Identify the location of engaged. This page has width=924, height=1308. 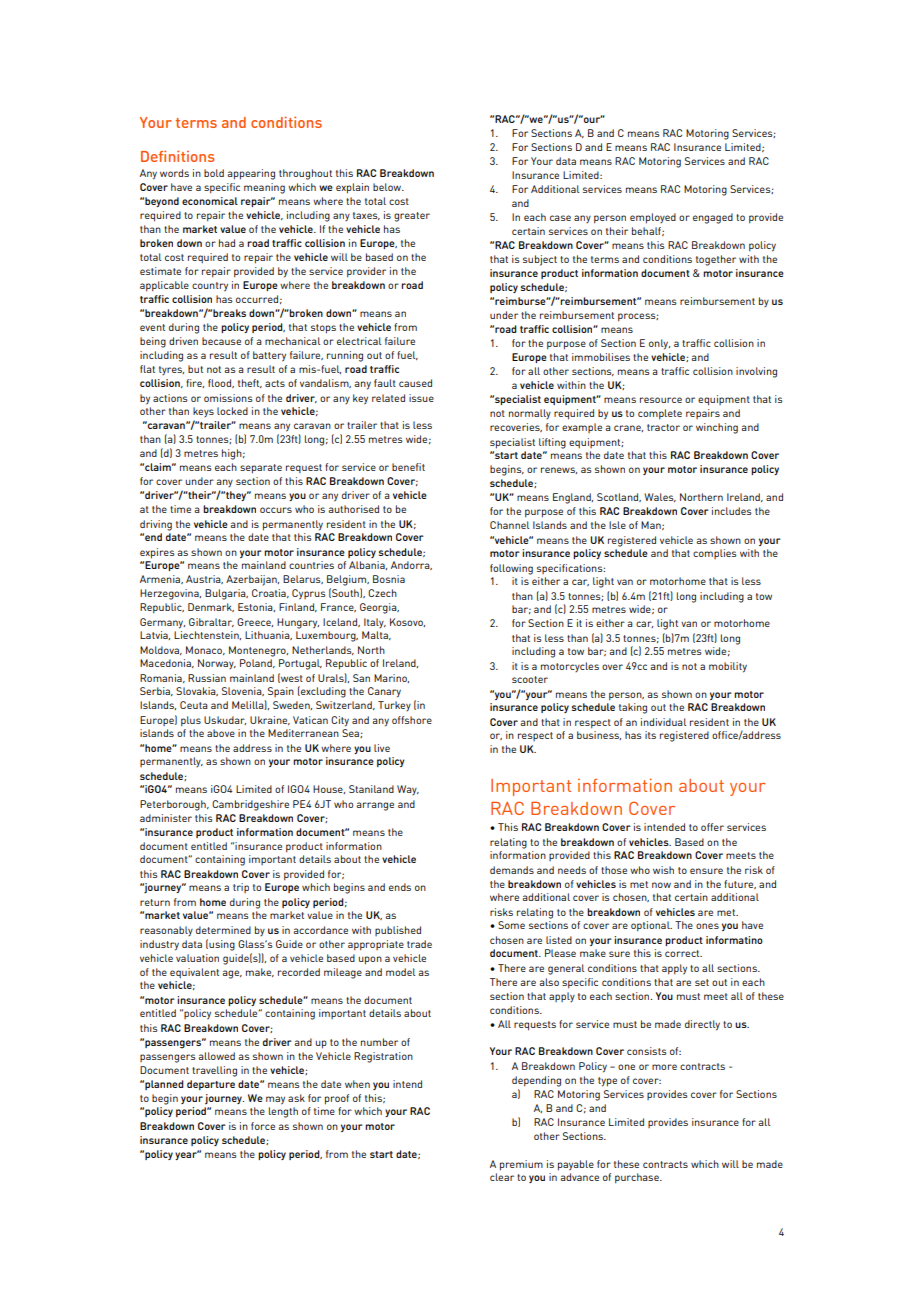
(713, 218).
